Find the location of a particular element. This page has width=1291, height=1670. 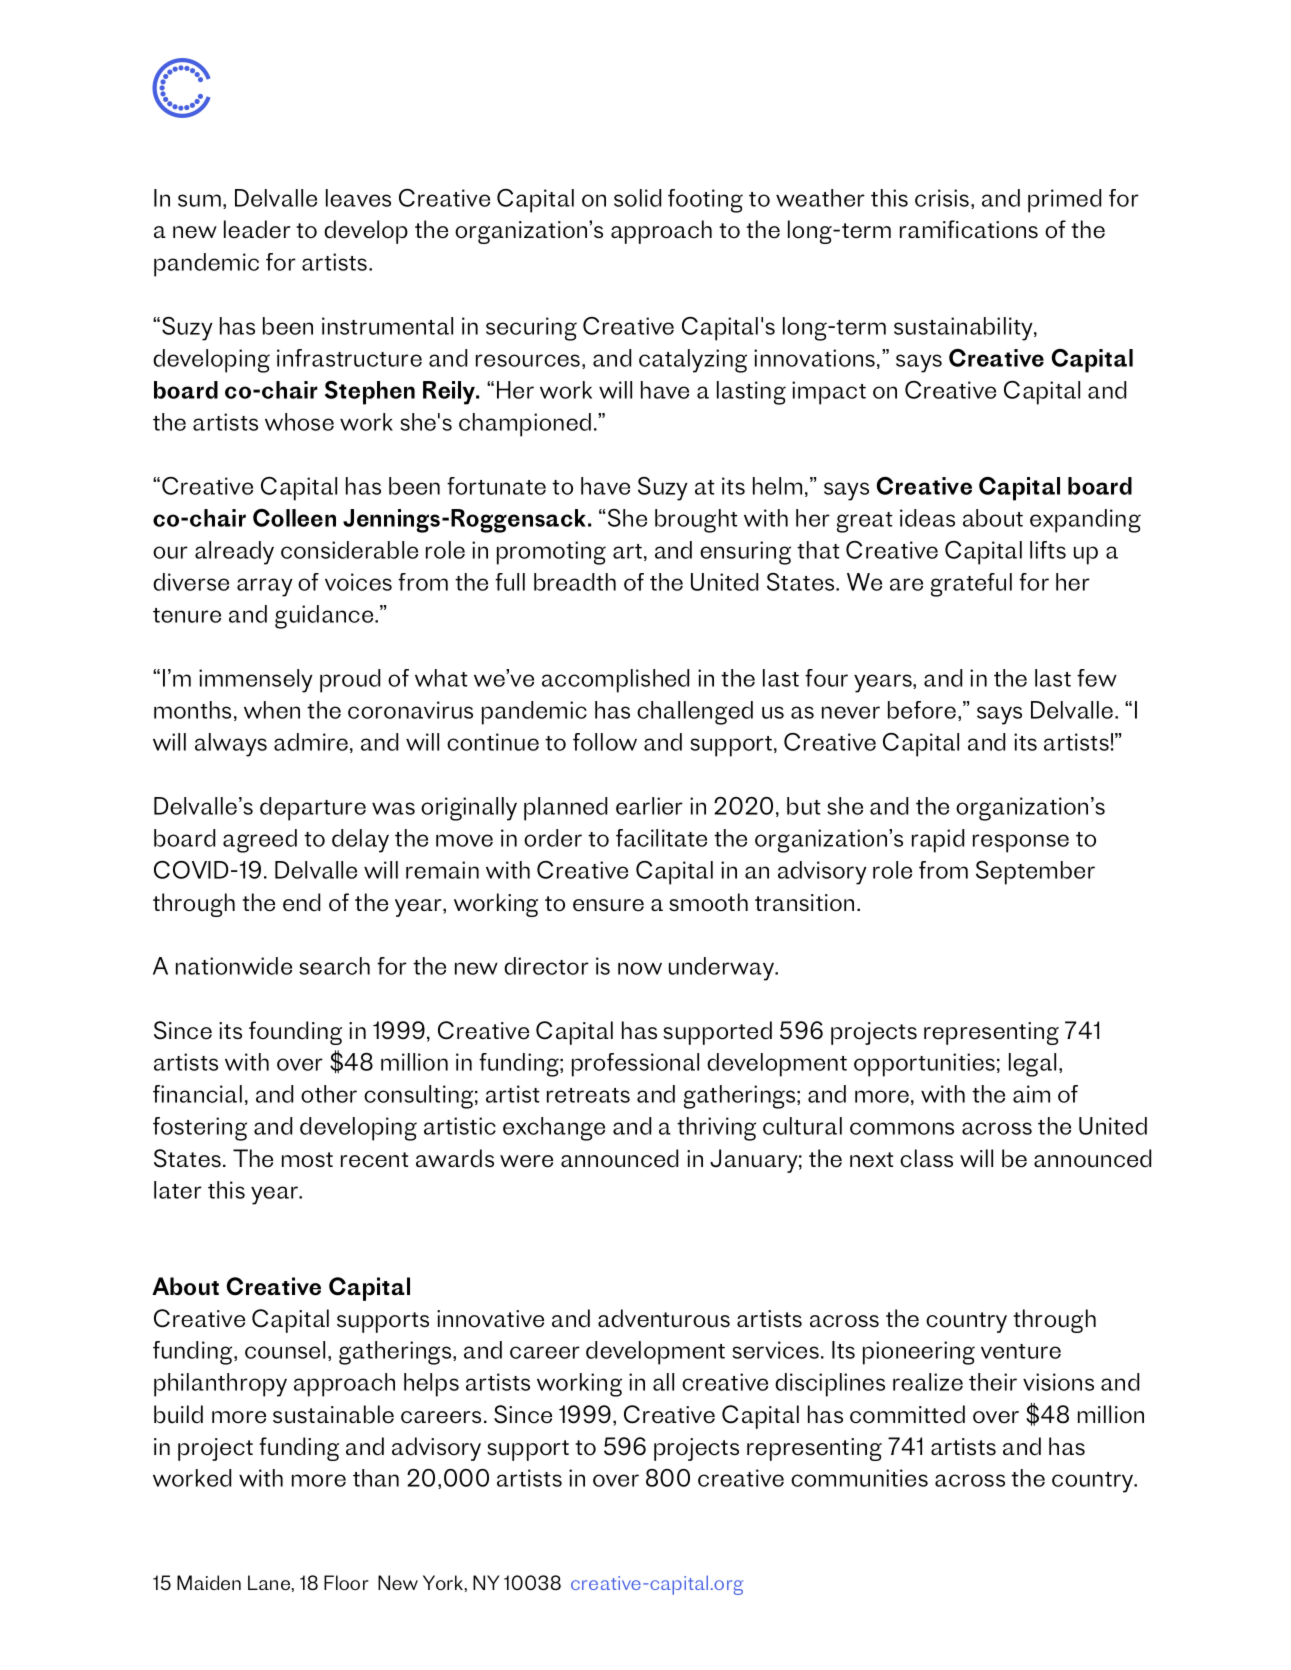

few is located at coordinates (1097, 678).
